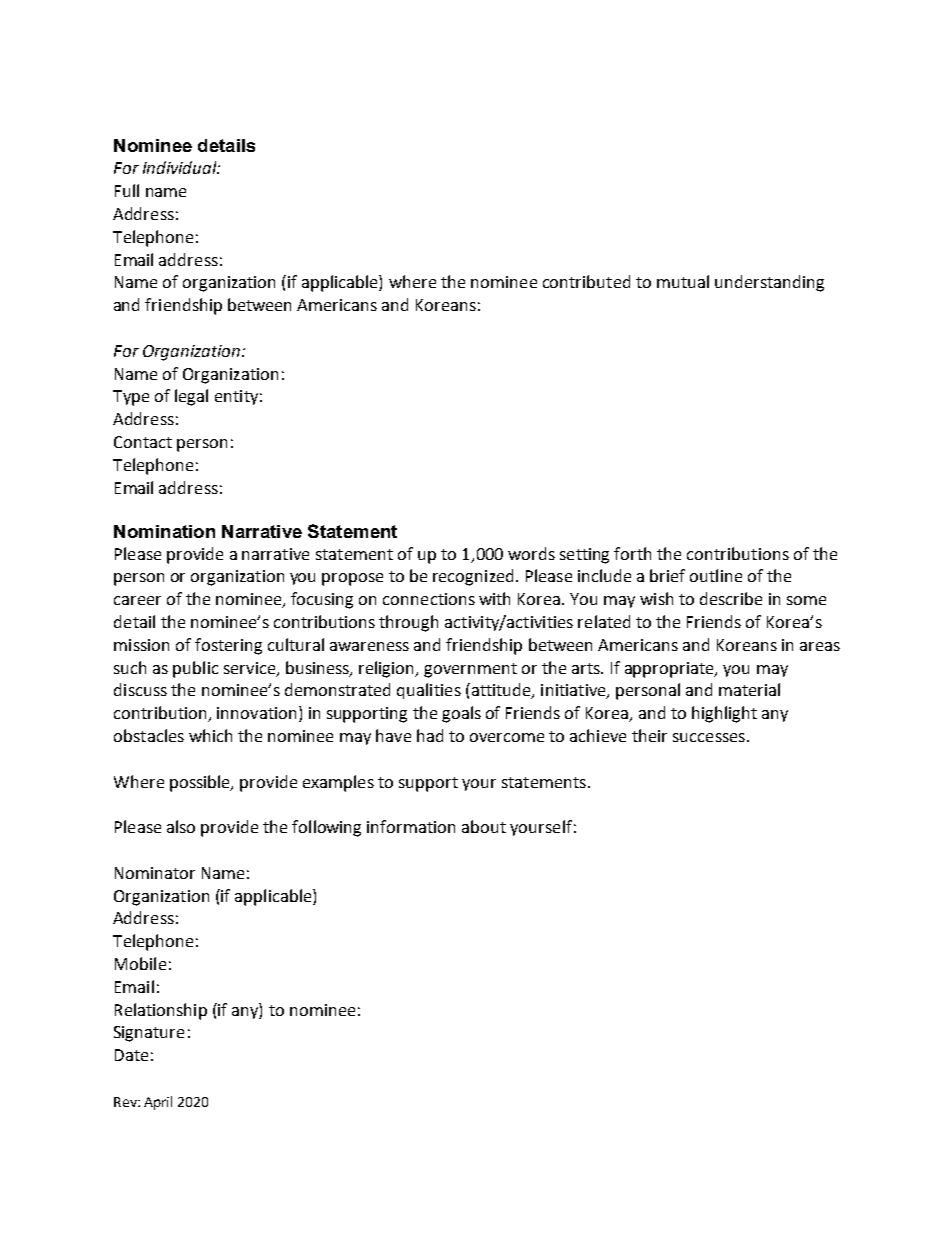  What do you see at coordinates (586, 281) in the screenshot?
I see `contributed` at bounding box center [586, 281].
